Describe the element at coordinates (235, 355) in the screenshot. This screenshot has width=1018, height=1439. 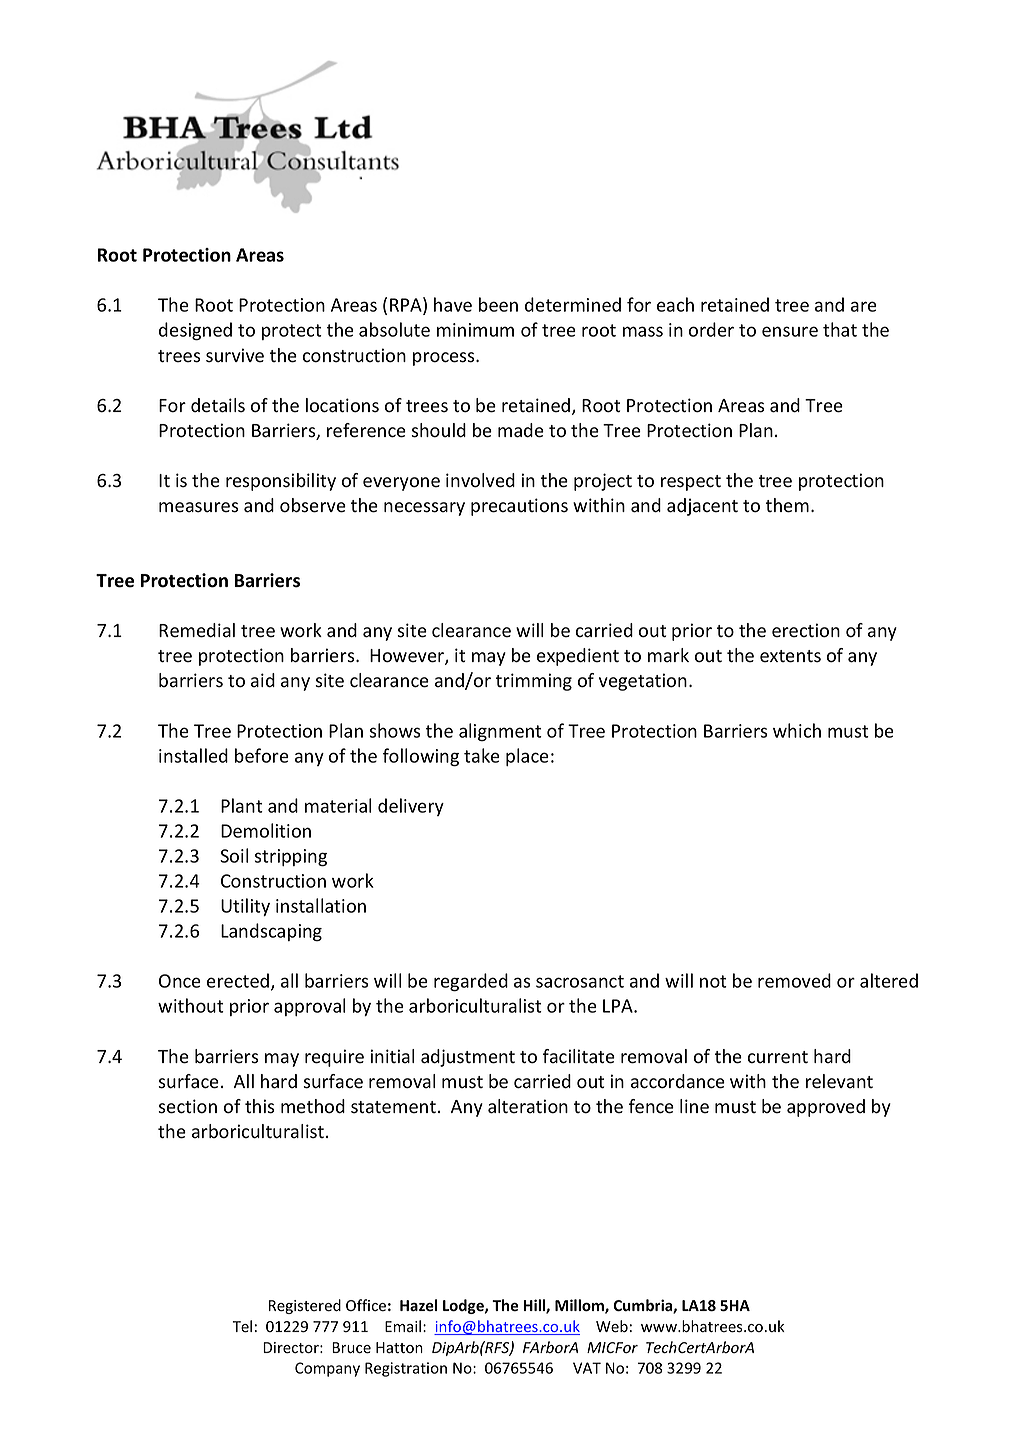
I see `survive` at that location.
